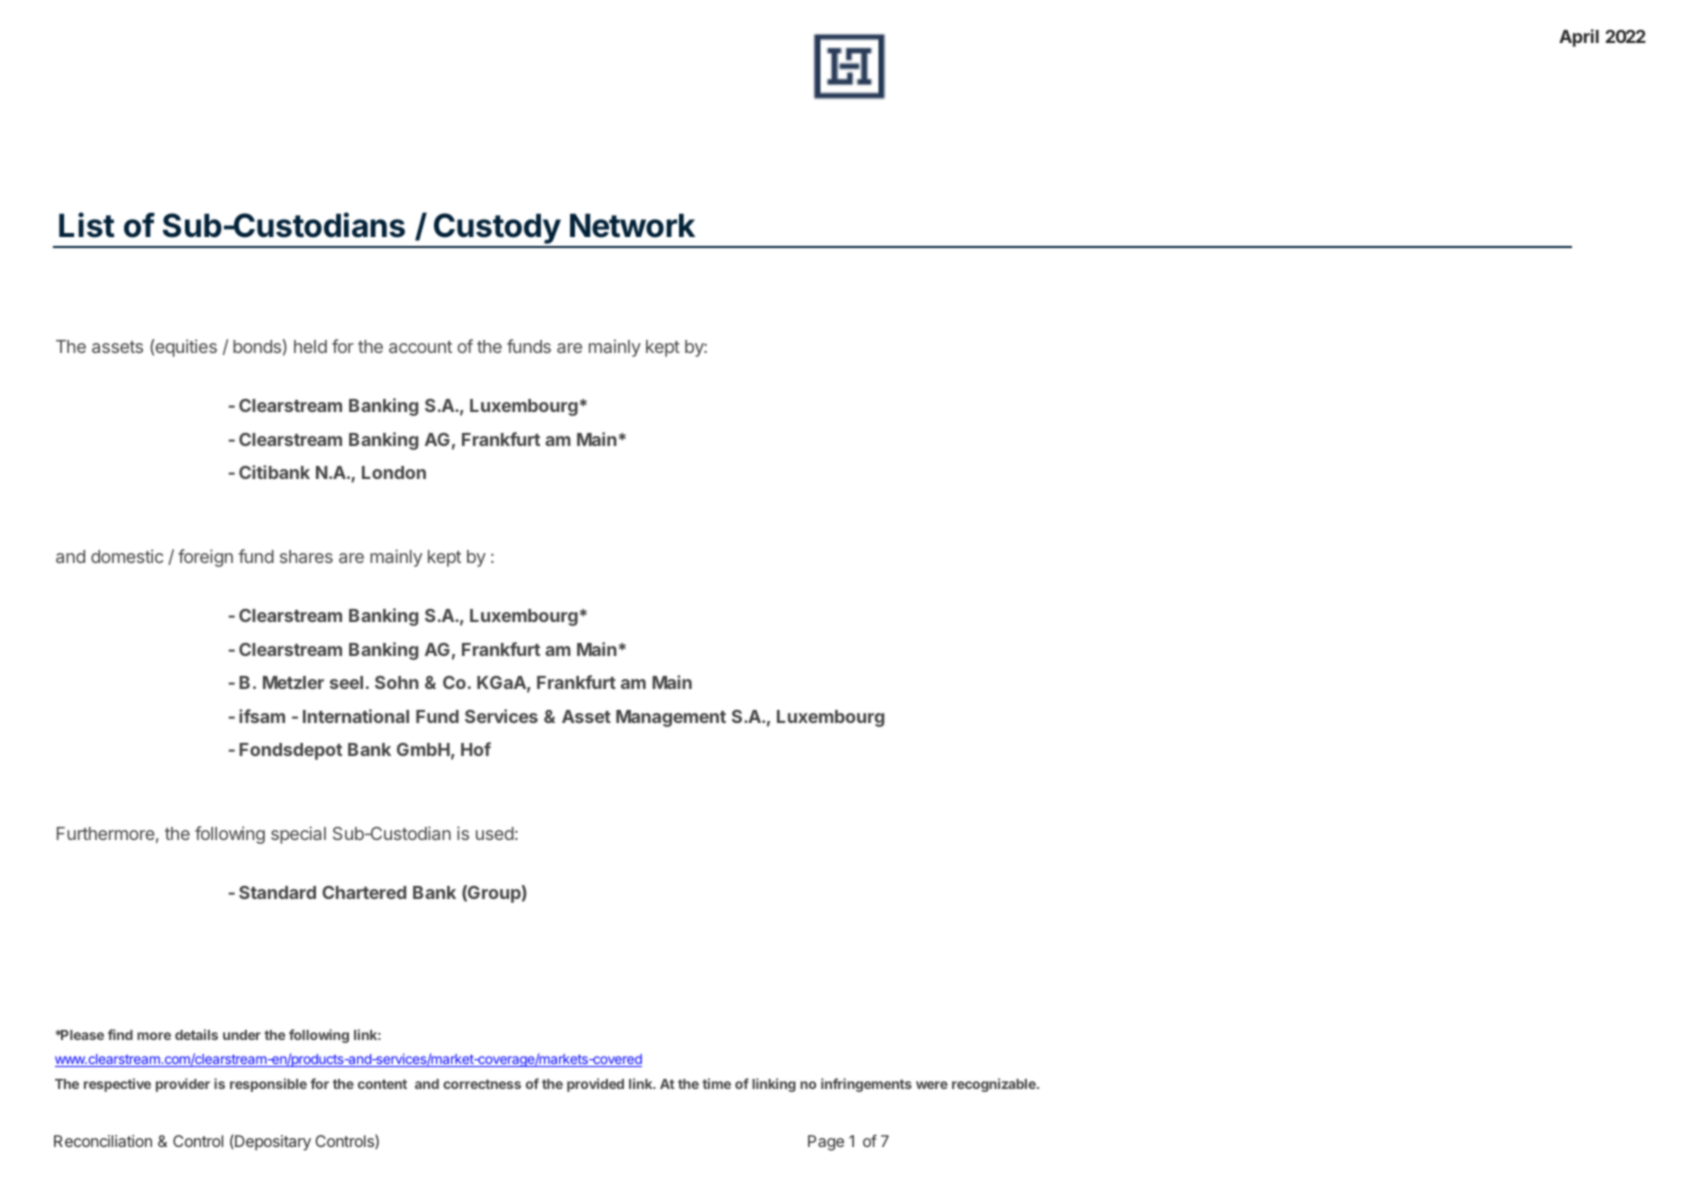  What do you see at coordinates (277, 892) in the screenshot?
I see `Standard` at bounding box center [277, 892].
